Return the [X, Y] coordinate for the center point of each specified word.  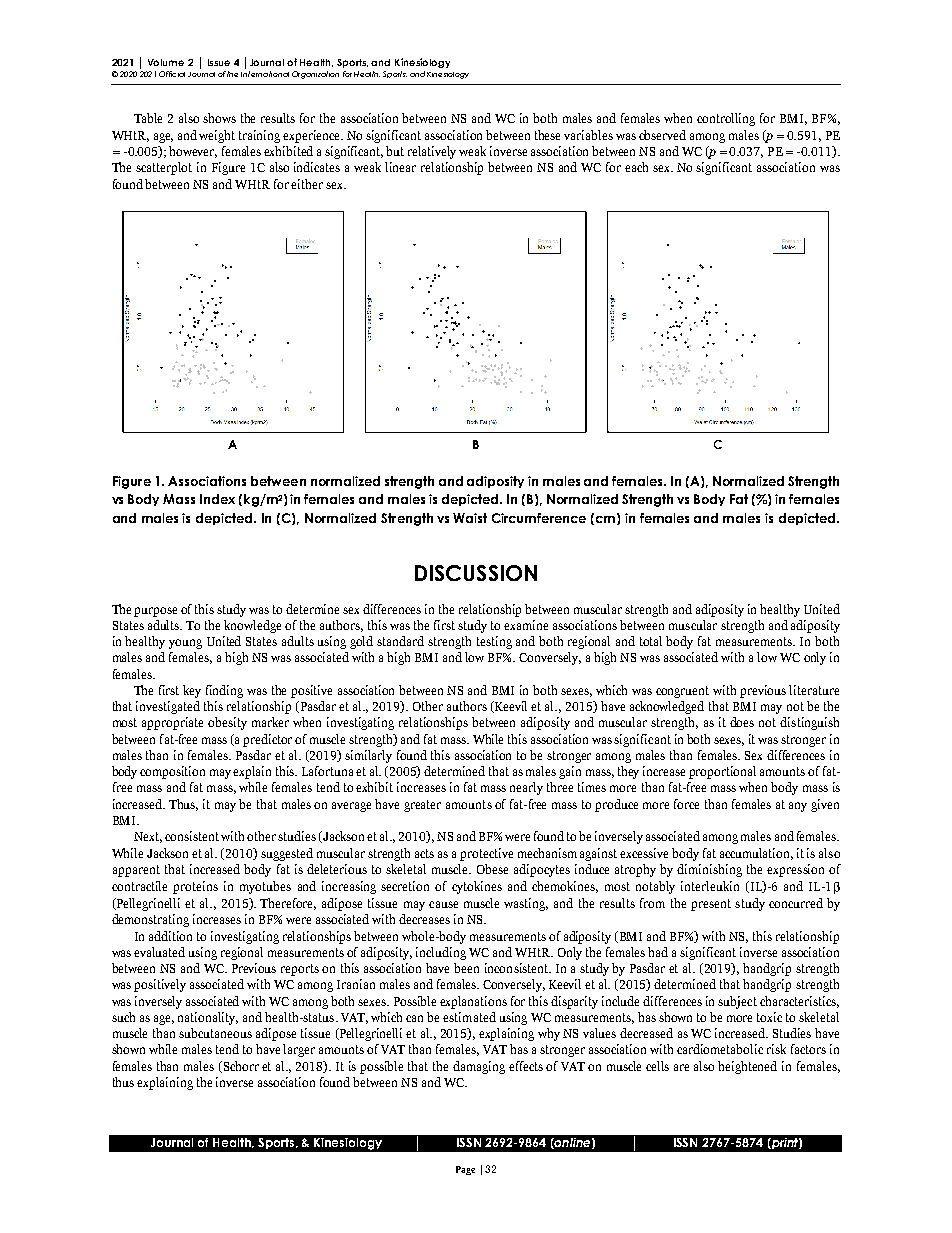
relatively [432, 152]
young [185, 644]
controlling [726, 119]
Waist [470, 518]
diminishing [709, 870]
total [651, 641]
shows [219, 118]
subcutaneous [215, 1033]
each [636, 167]
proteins [195, 887]
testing [494, 642]
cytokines [477, 887]
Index [217, 499]
